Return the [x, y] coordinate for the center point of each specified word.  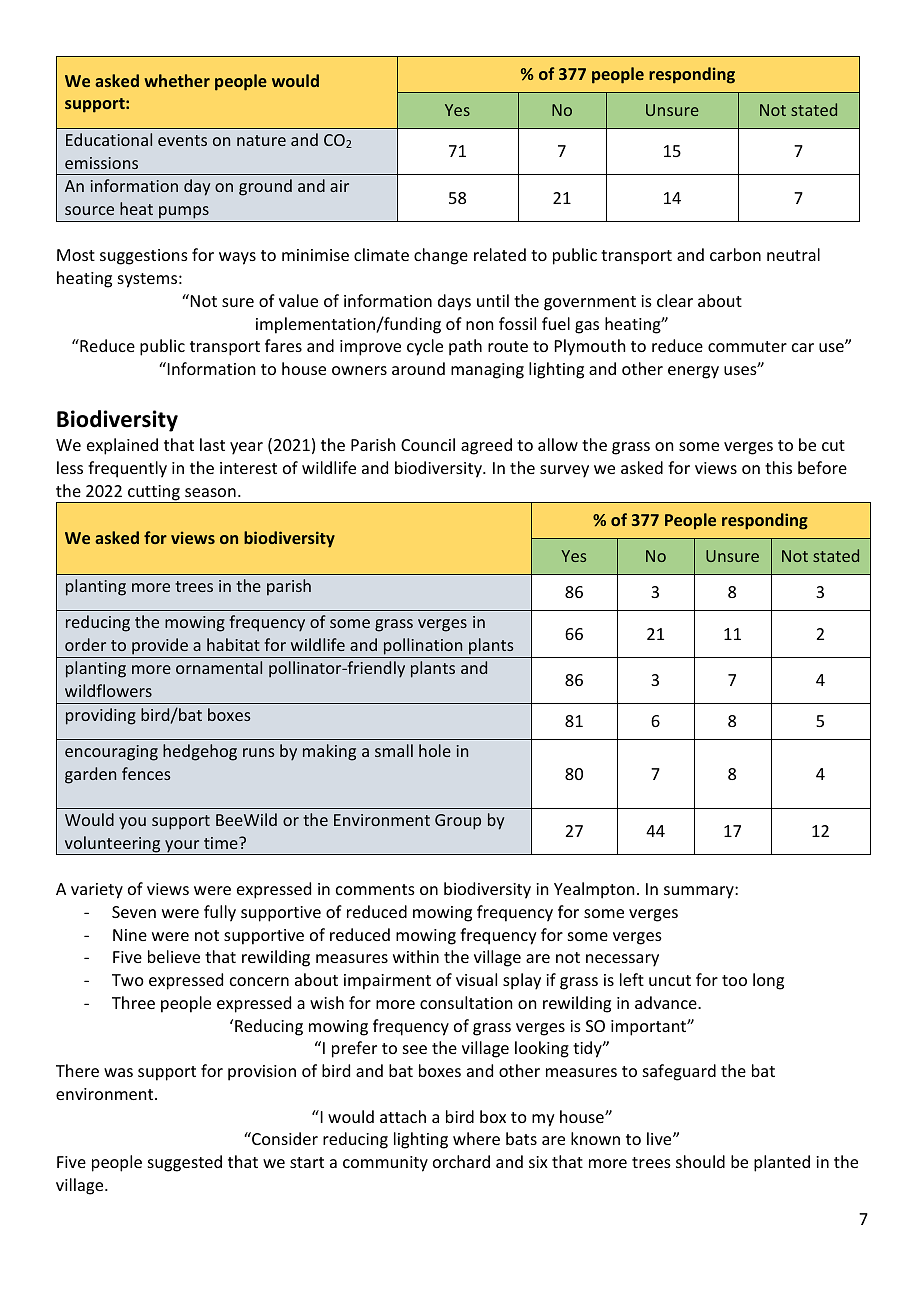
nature [261, 140]
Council [428, 444]
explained [122, 446]
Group [458, 822]
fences [146, 773]
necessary [622, 960]
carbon [735, 254]
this [778, 467]
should [700, 1161]
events [182, 140]
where [476, 1138]
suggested [185, 1163]
